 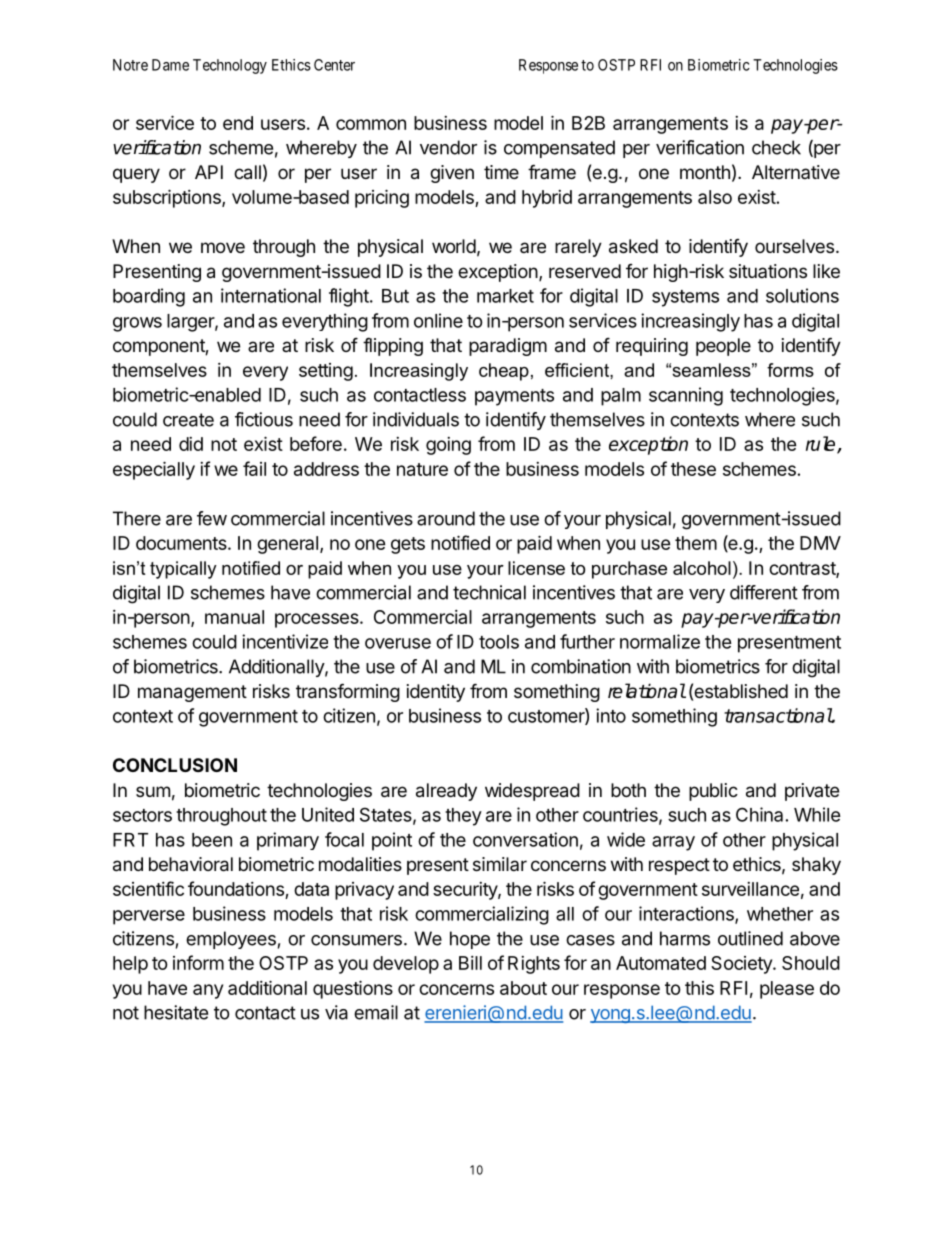 I want to click on identity, so click(x=436, y=693).
